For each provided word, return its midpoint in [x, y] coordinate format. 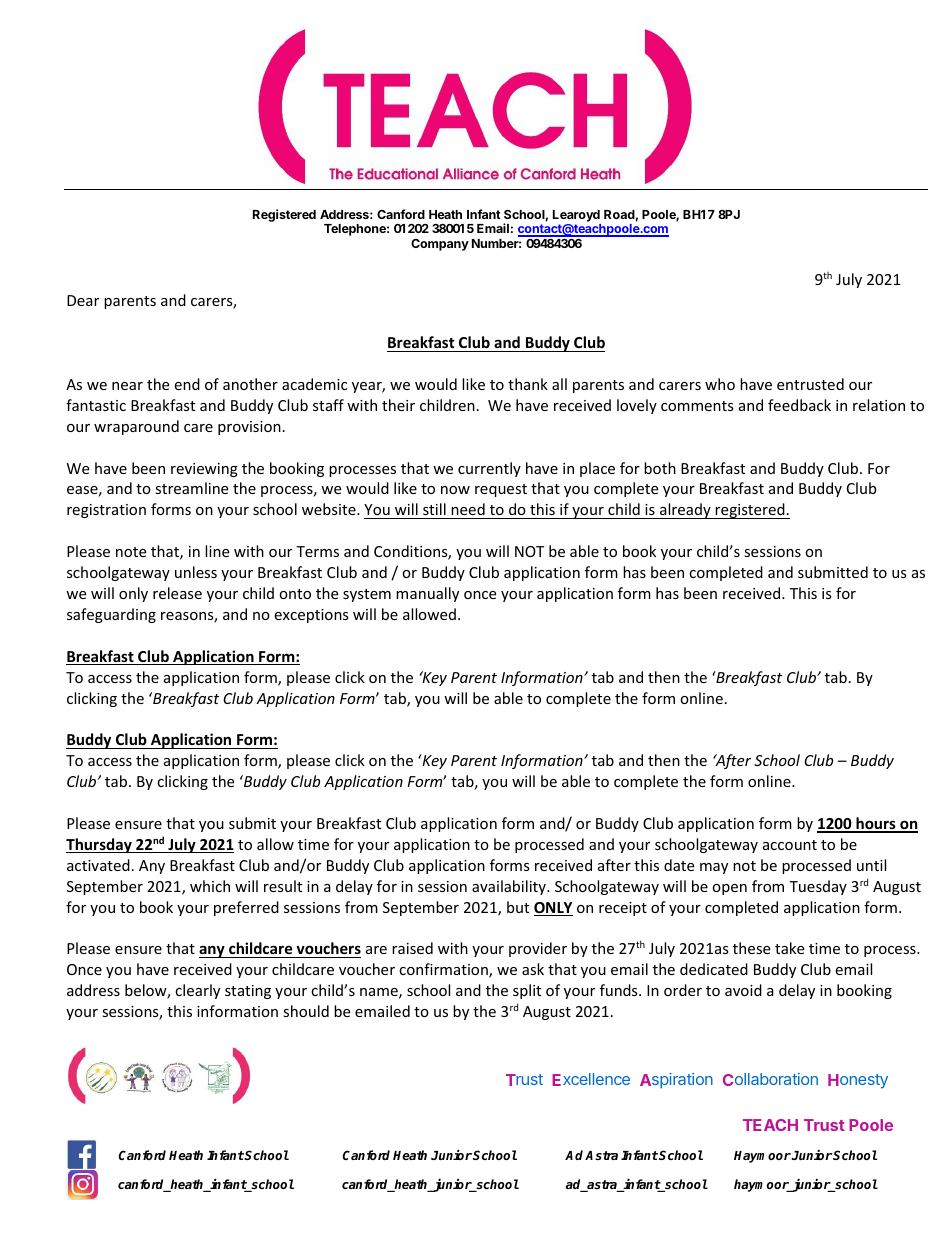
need [468, 509]
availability [510, 887]
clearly [197, 991]
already [685, 511]
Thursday [100, 845]
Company [440, 245]
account [790, 845]
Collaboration [770, 1079]
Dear [83, 300]
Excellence [591, 1079]
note [131, 552]
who [720, 384]
